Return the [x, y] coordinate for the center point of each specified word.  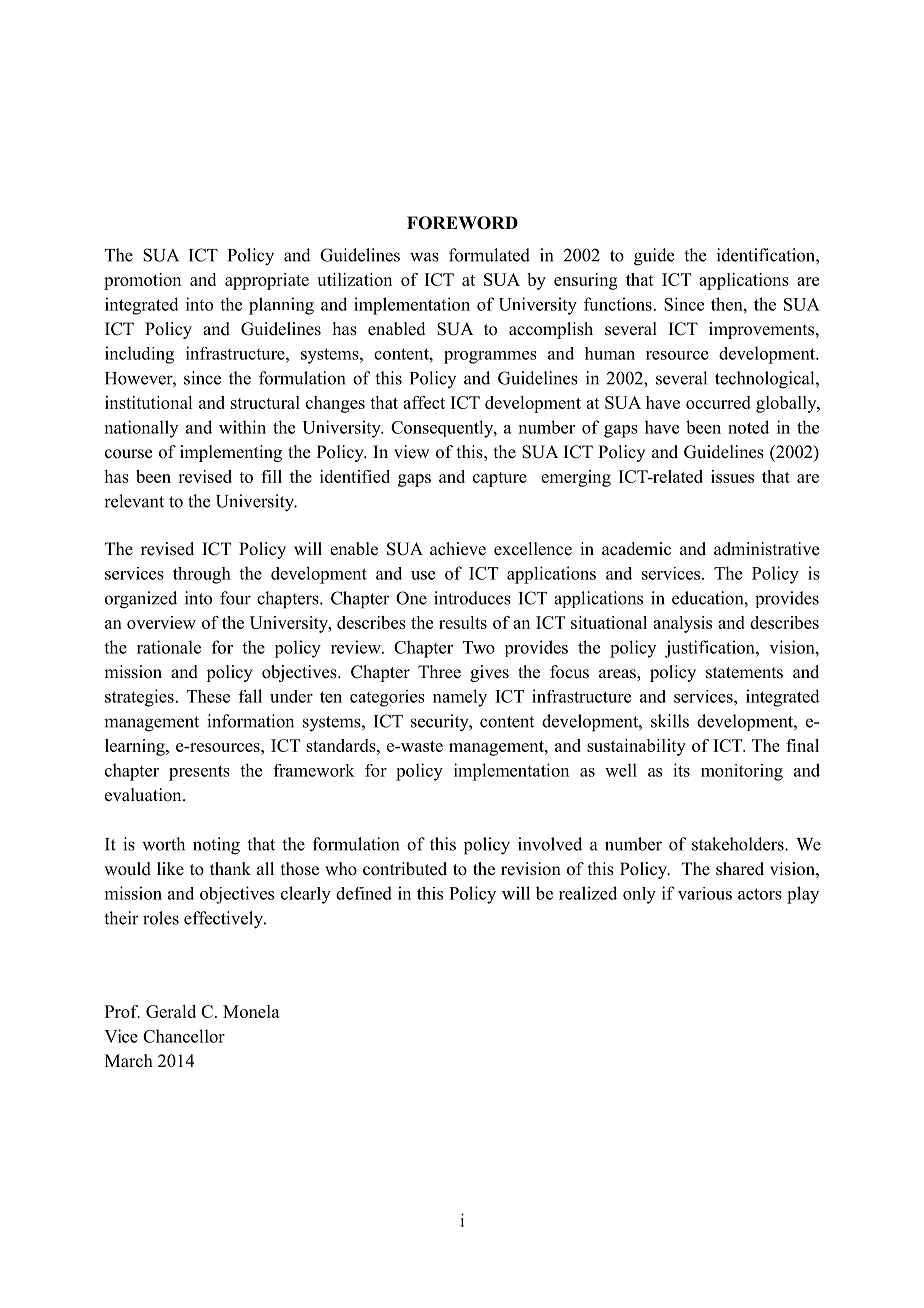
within [242, 427]
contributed [405, 869]
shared [740, 869]
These [208, 696]
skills [670, 721]
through [202, 575]
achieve [458, 549]
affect [424, 402]
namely [460, 698]
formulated [489, 255]
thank [230, 868]
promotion [142, 281]
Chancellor [184, 1036]
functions [618, 304]
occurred [718, 402]
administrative [766, 549]
